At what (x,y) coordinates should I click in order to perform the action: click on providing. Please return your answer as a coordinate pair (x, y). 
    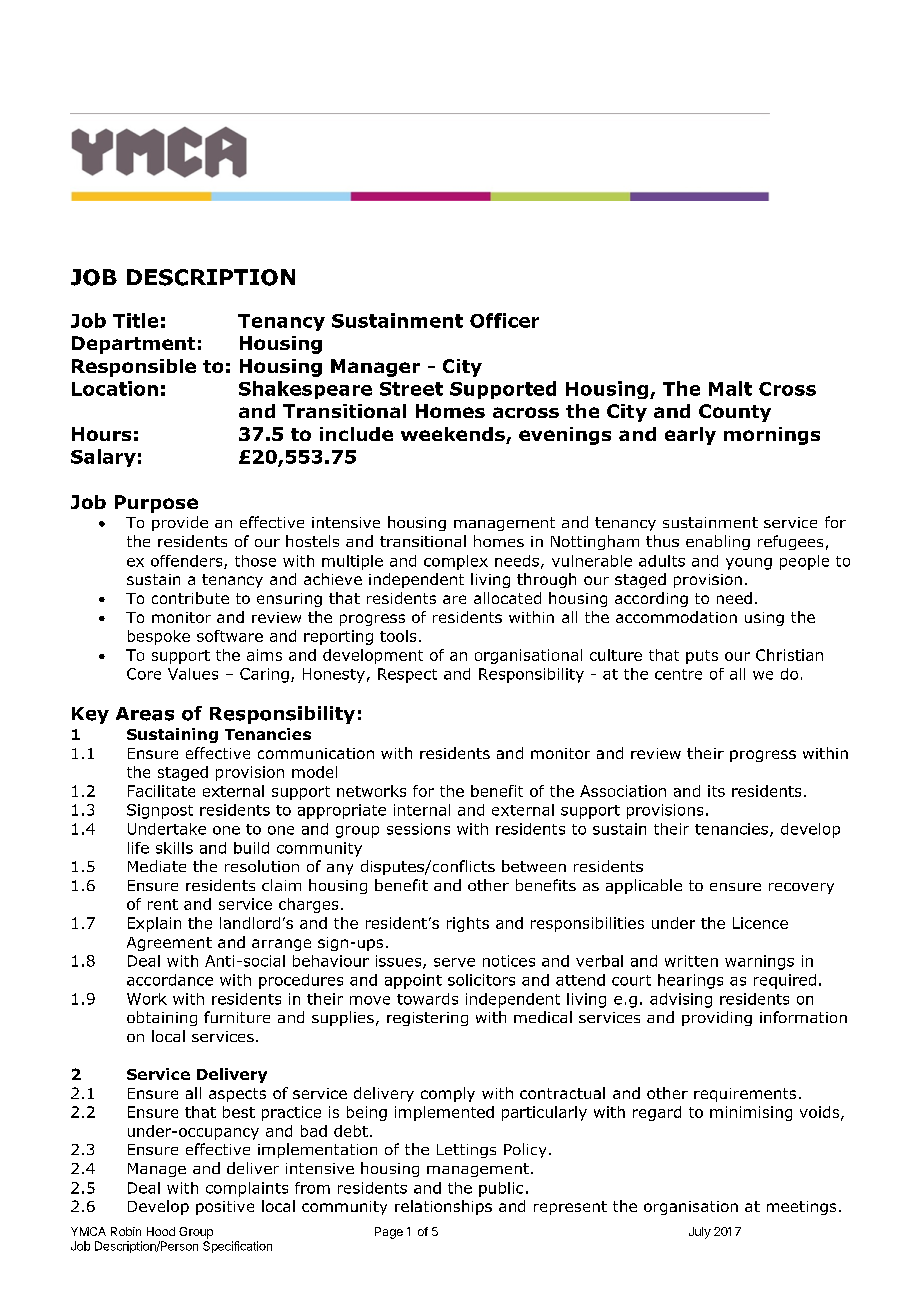
    Looking at the image, I should click on (717, 1018).
